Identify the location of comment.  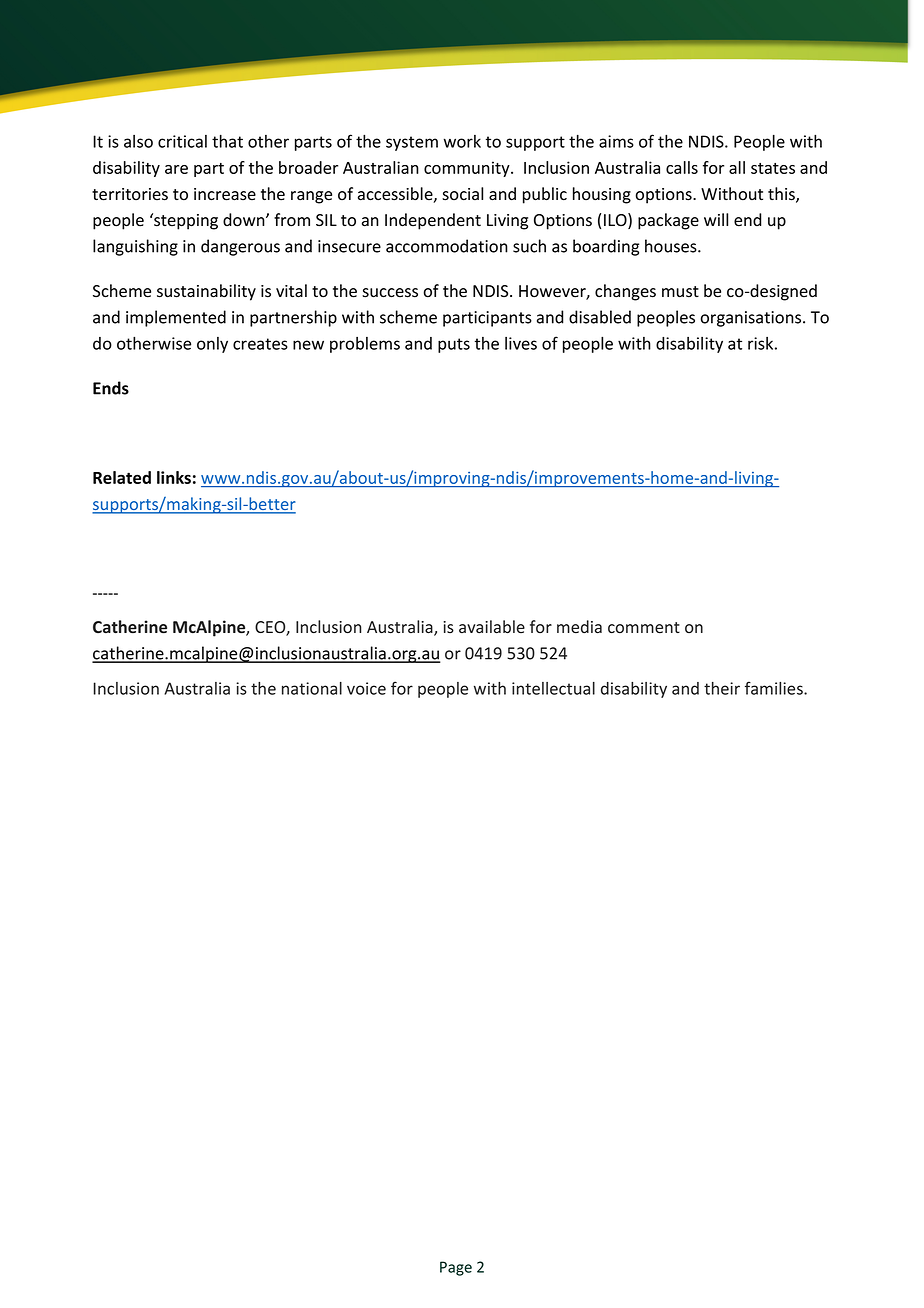
(644, 627).
